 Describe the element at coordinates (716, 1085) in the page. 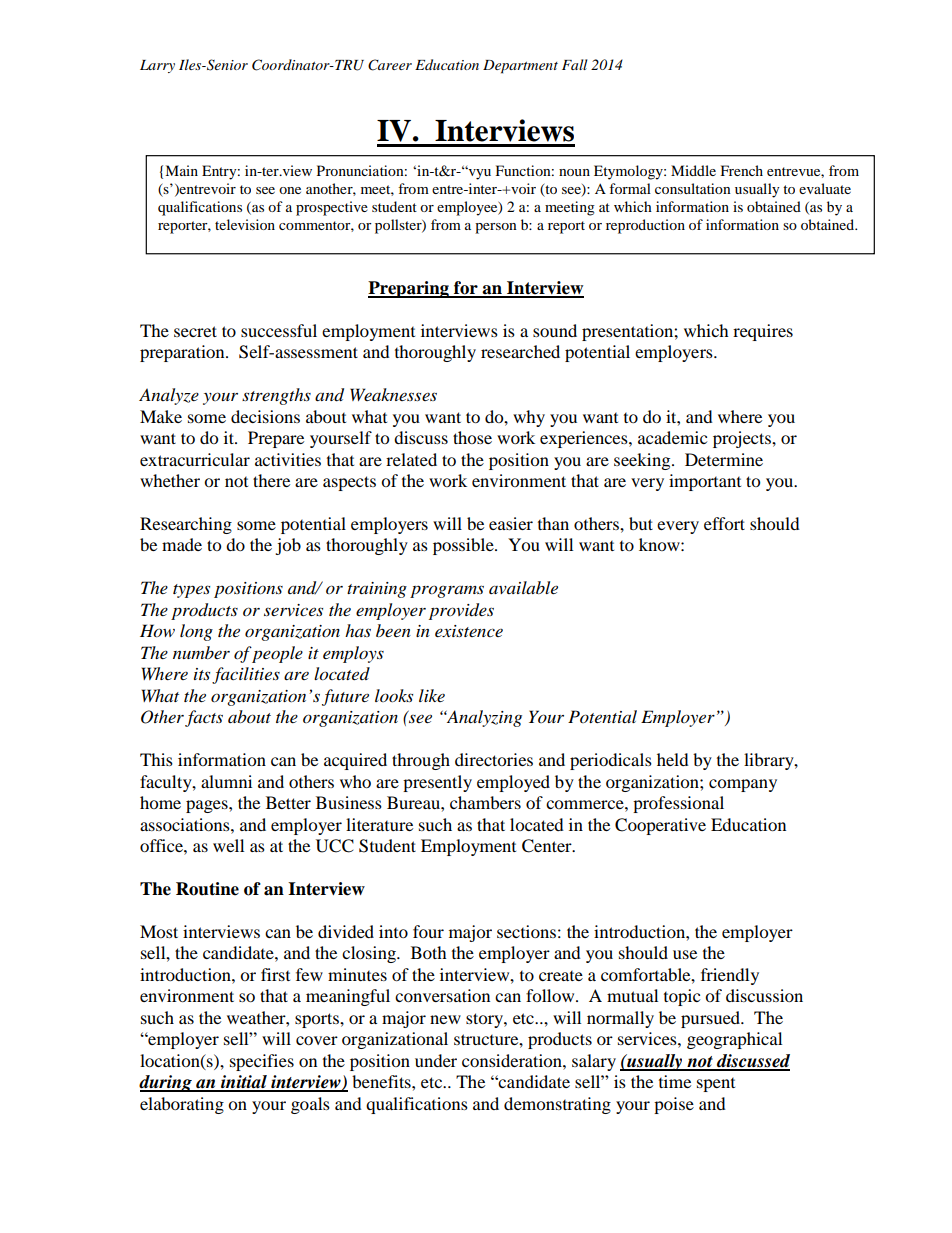

I see `spent` at that location.
